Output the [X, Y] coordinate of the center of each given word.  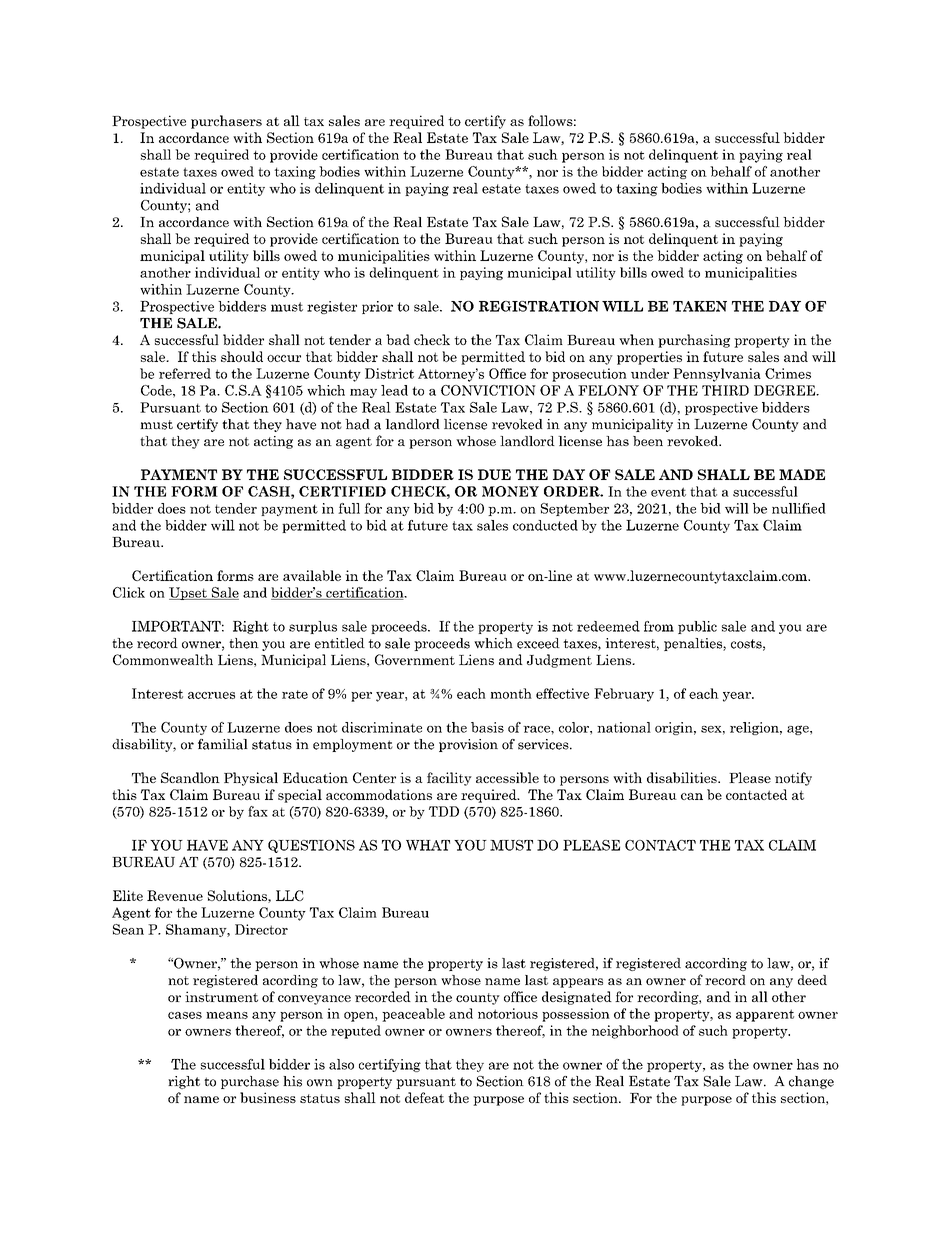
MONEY [510, 491]
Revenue [175, 895]
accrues [211, 695]
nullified [799, 508]
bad [398, 339]
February [624, 695]
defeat [424, 1097]
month [511, 693]
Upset [189, 593]
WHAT [428, 845]
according [716, 964]
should [242, 356]
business [268, 1097]
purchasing [694, 341]
